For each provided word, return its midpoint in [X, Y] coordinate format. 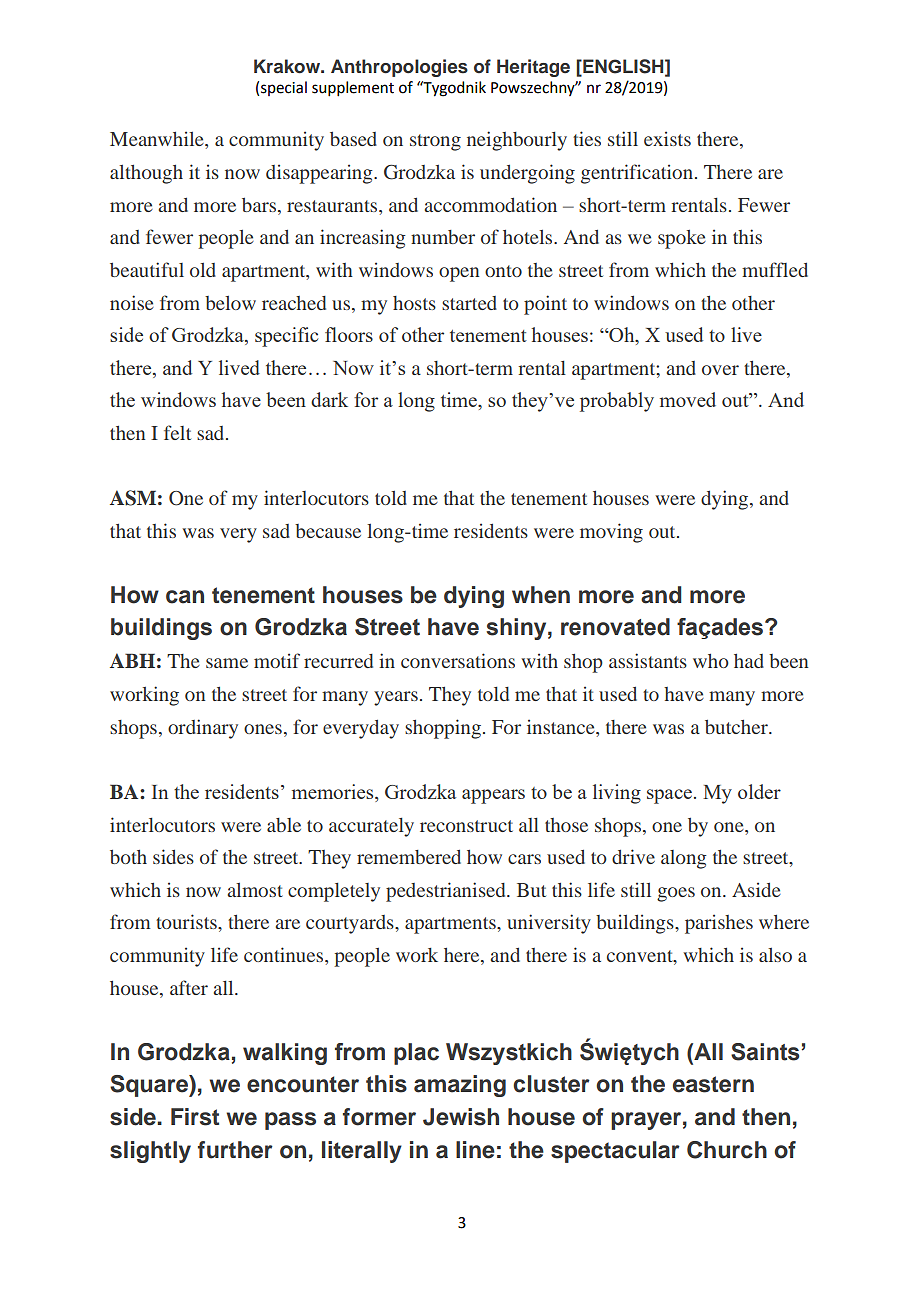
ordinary [203, 729]
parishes [719, 924]
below [230, 303]
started [469, 303]
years [396, 698]
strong [435, 142]
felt [177, 432]
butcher [737, 727]
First [195, 1117]
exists [667, 139]
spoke [682, 239]
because [328, 531]
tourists [187, 921]
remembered [409, 857]
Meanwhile [158, 139]
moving [611, 533]
